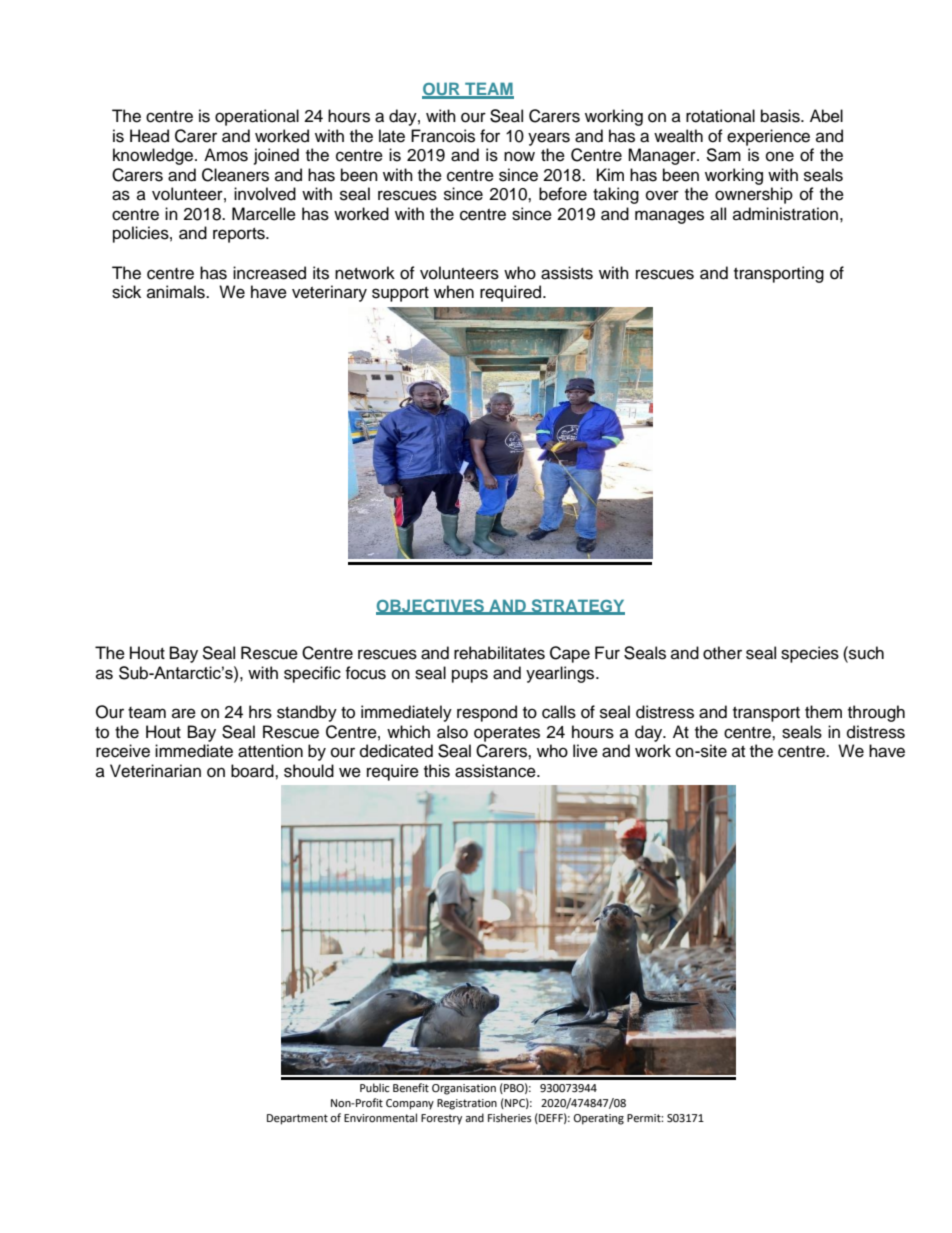 The height and width of the page is (1233, 952). Describe the element at coordinates (454, 292) in the page. I see `when` at that location.
